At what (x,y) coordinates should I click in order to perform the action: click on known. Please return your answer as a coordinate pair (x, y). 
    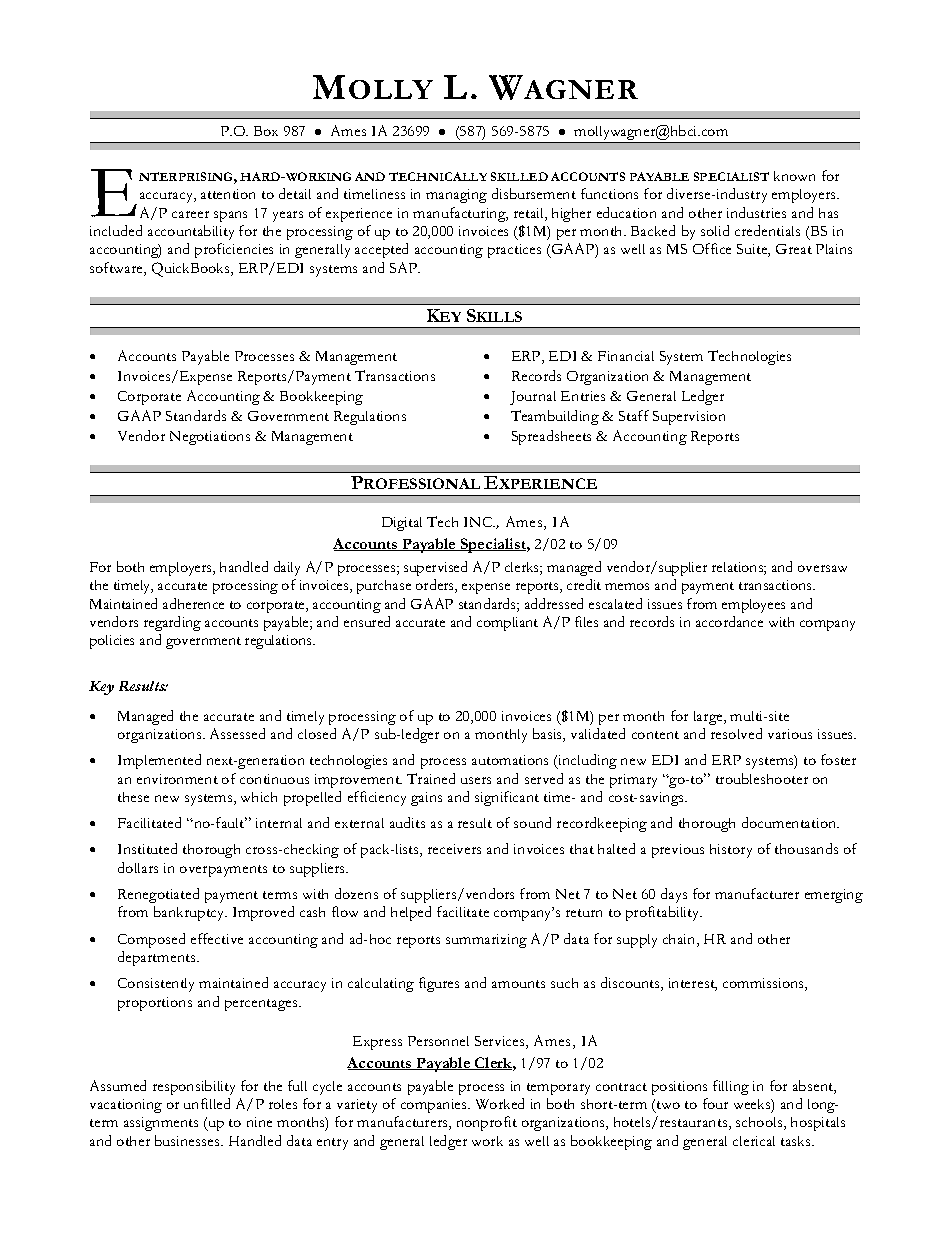
    Looking at the image, I should click on (794, 176).
